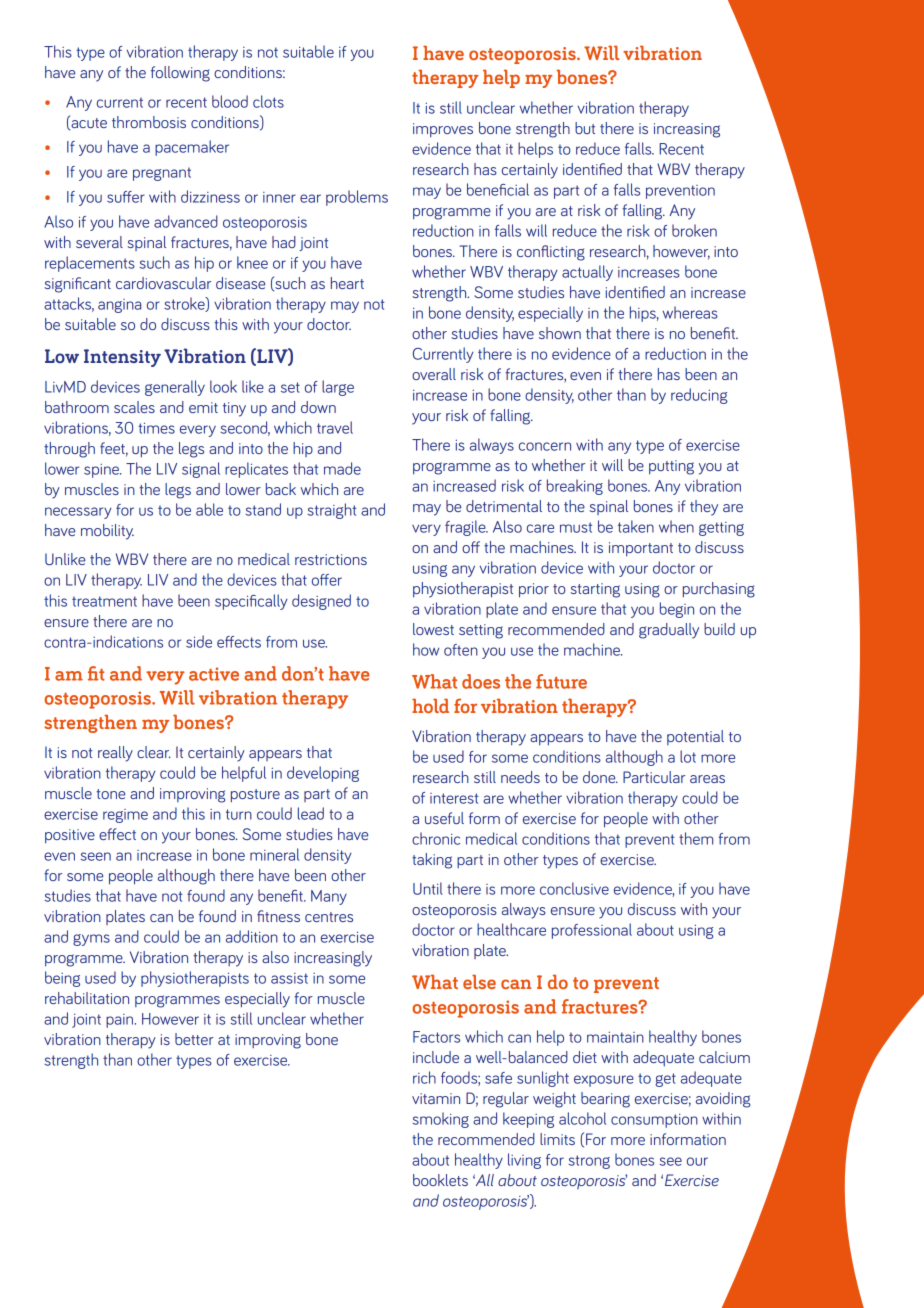  I want to click on consumption, so click(654, 1121).
